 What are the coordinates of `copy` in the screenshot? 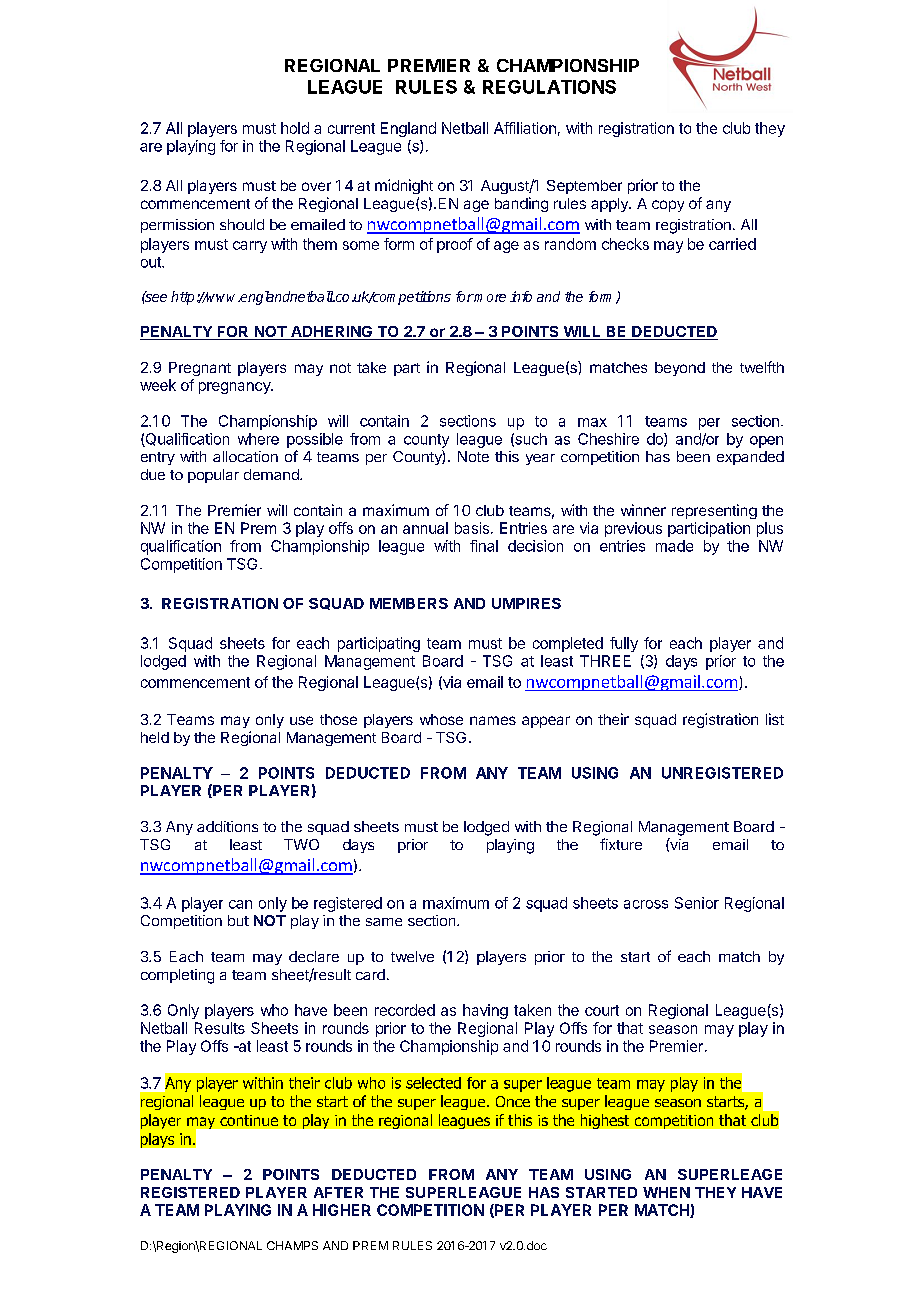 It's located at (668, 206).
